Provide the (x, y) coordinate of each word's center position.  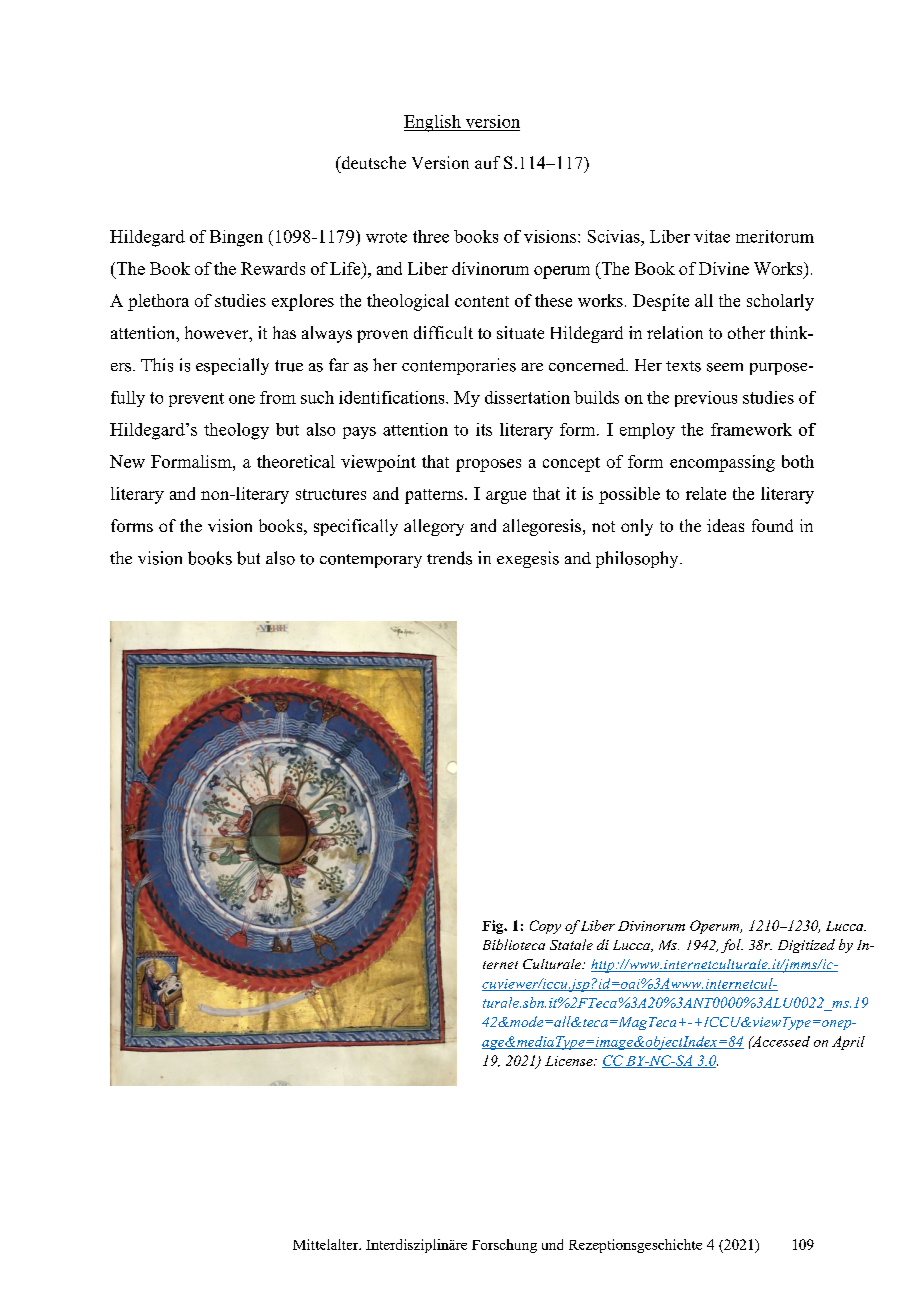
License (570, 1061)
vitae (712, 236)
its (484, 429)
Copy (545, 927)
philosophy (638, 559)
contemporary (371, 561)
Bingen (236, 238)
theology (236, 431)
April (848, 1043)
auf (487, 162)
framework (751, 429)
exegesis (528, 559)
